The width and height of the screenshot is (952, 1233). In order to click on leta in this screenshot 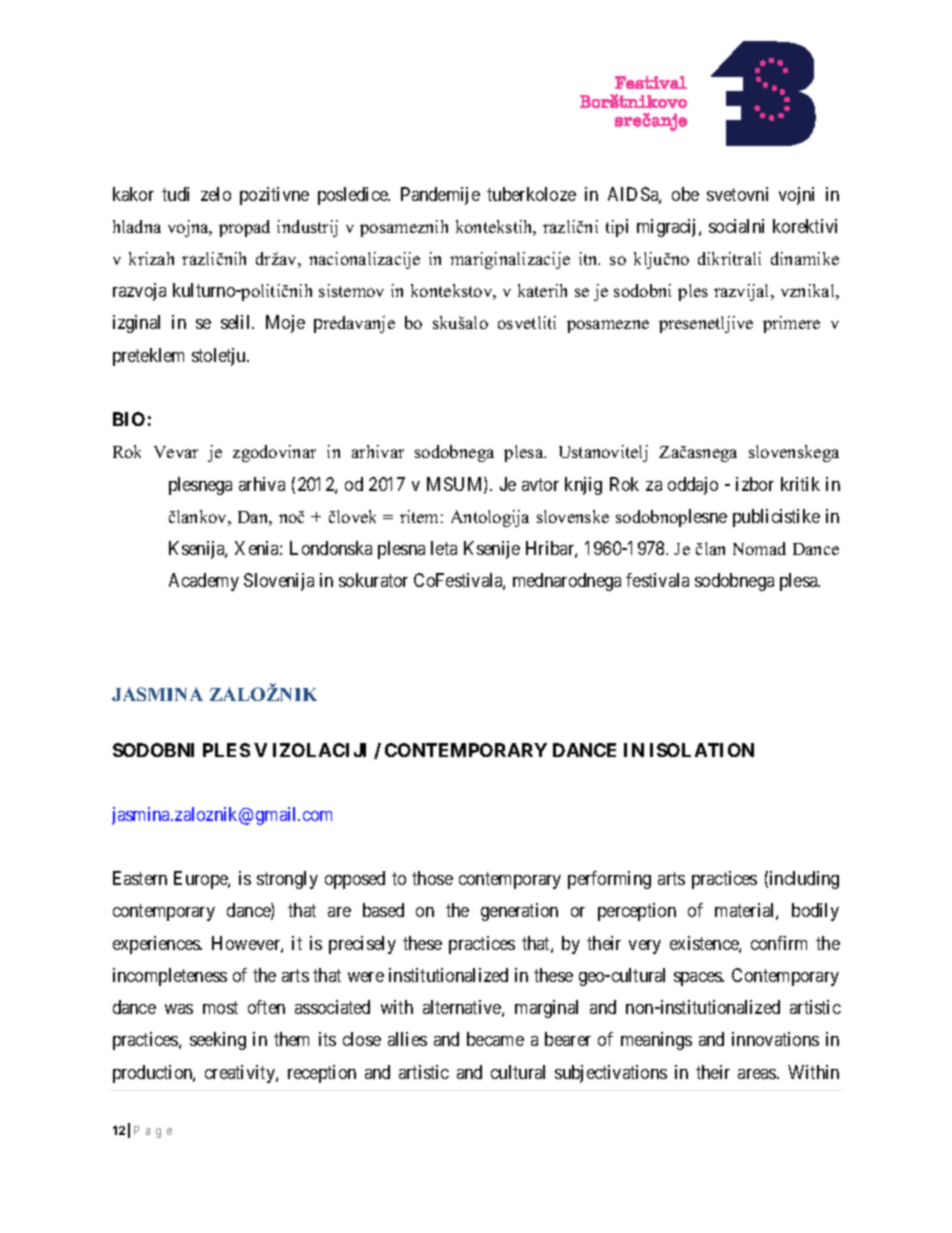, I will do `click(444, 548)`.
